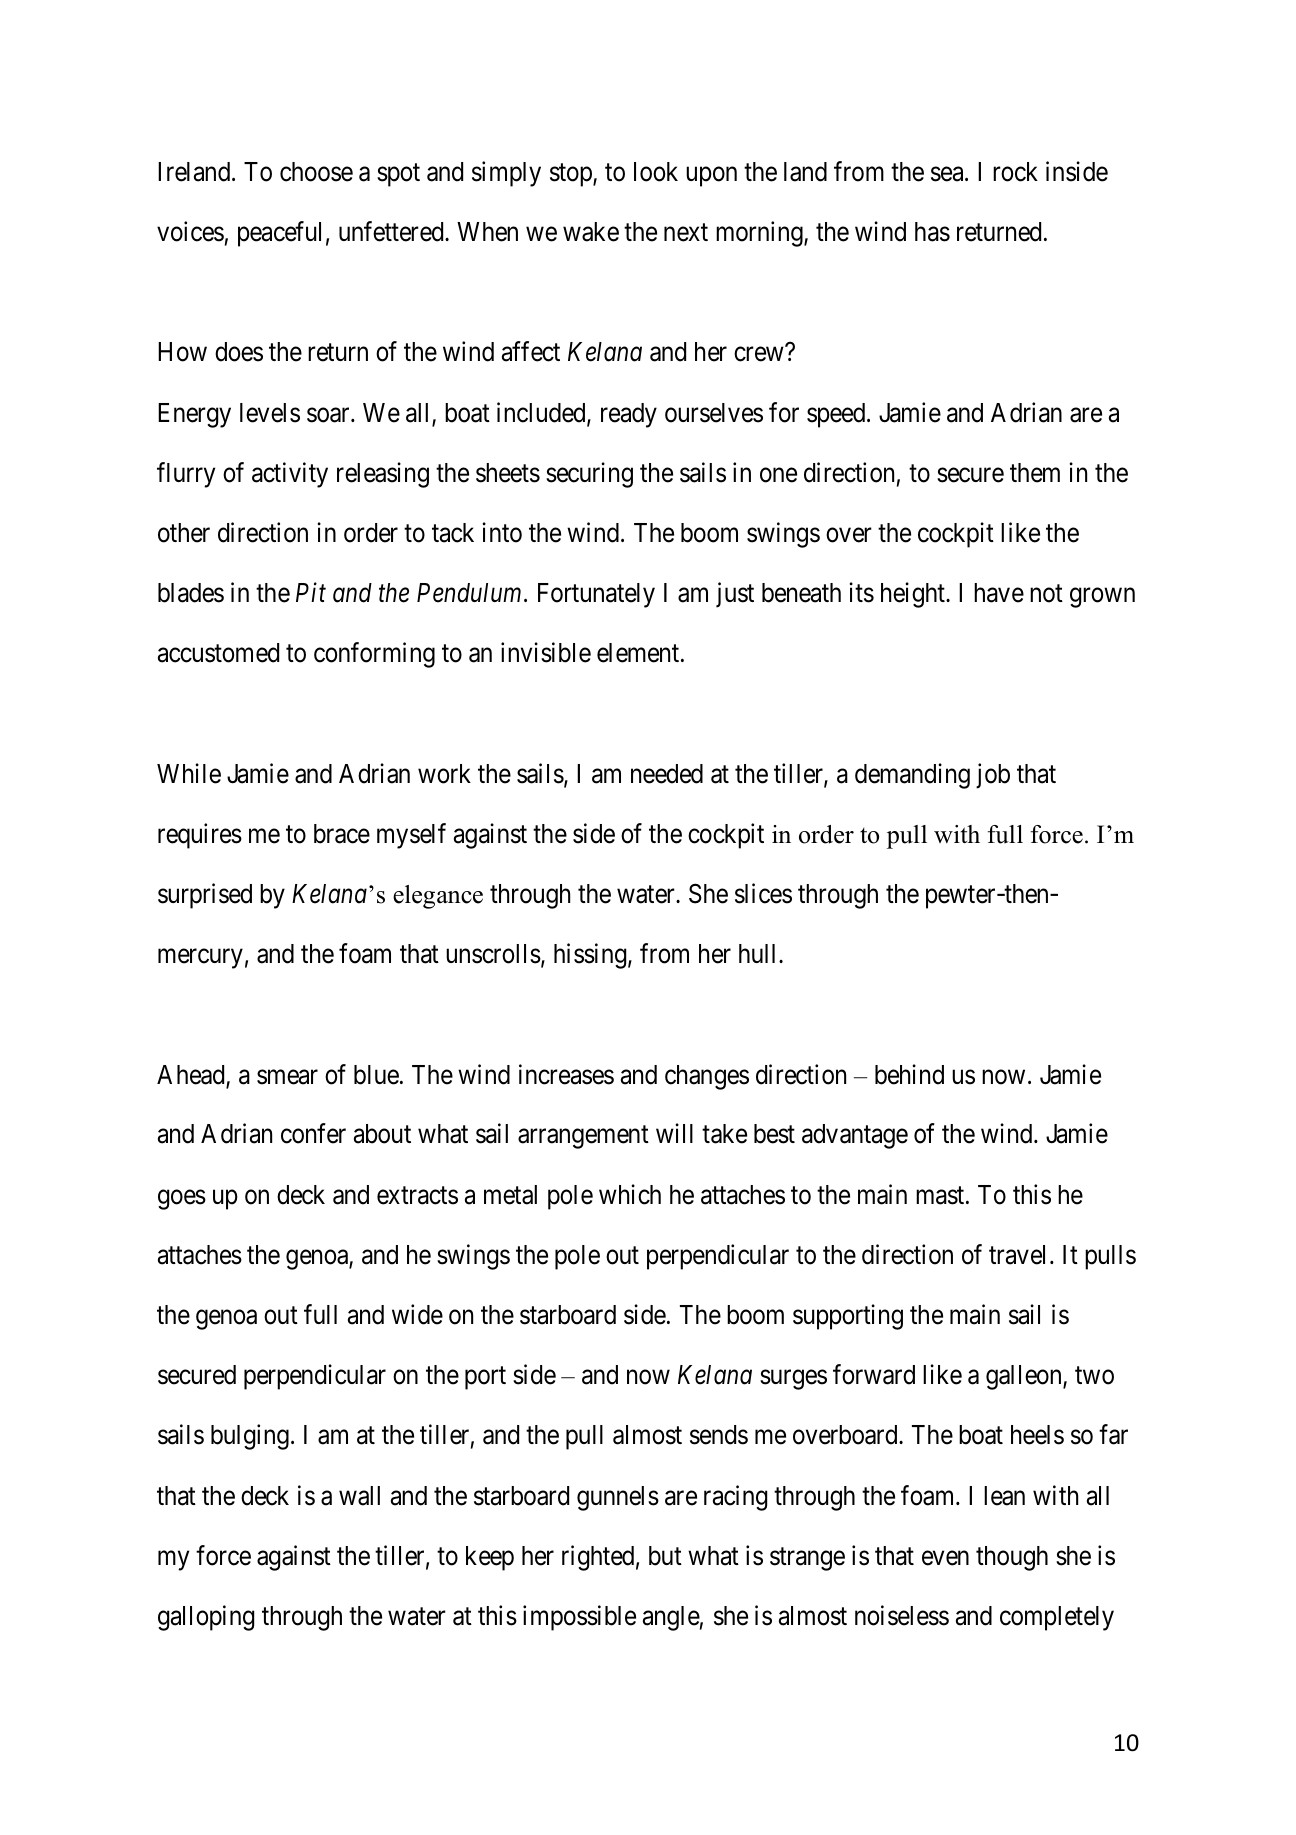  I want to click on next, so click(686, 233).
